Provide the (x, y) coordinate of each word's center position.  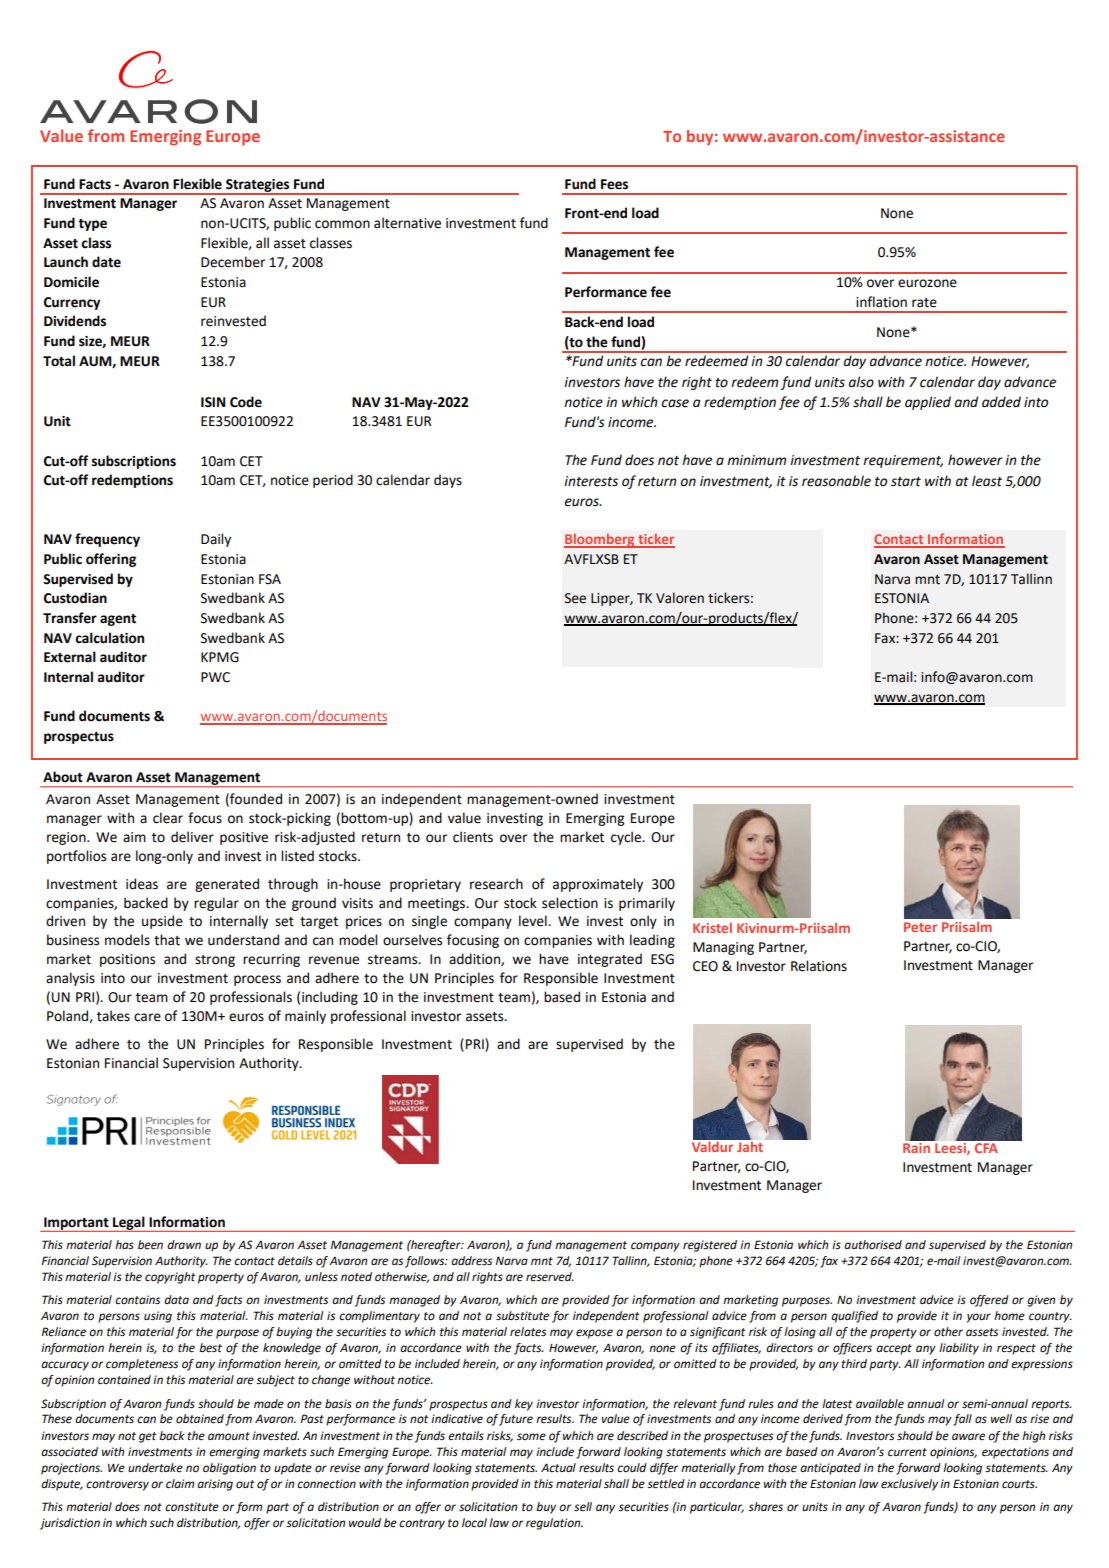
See (575, 598)
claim (180, 1484)
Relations (819, 966)
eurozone (927, 283)
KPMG (220, 657)
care (147, 1017)
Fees (614, 184)
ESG (662, 959)
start (906, 482)
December (233, 262)
